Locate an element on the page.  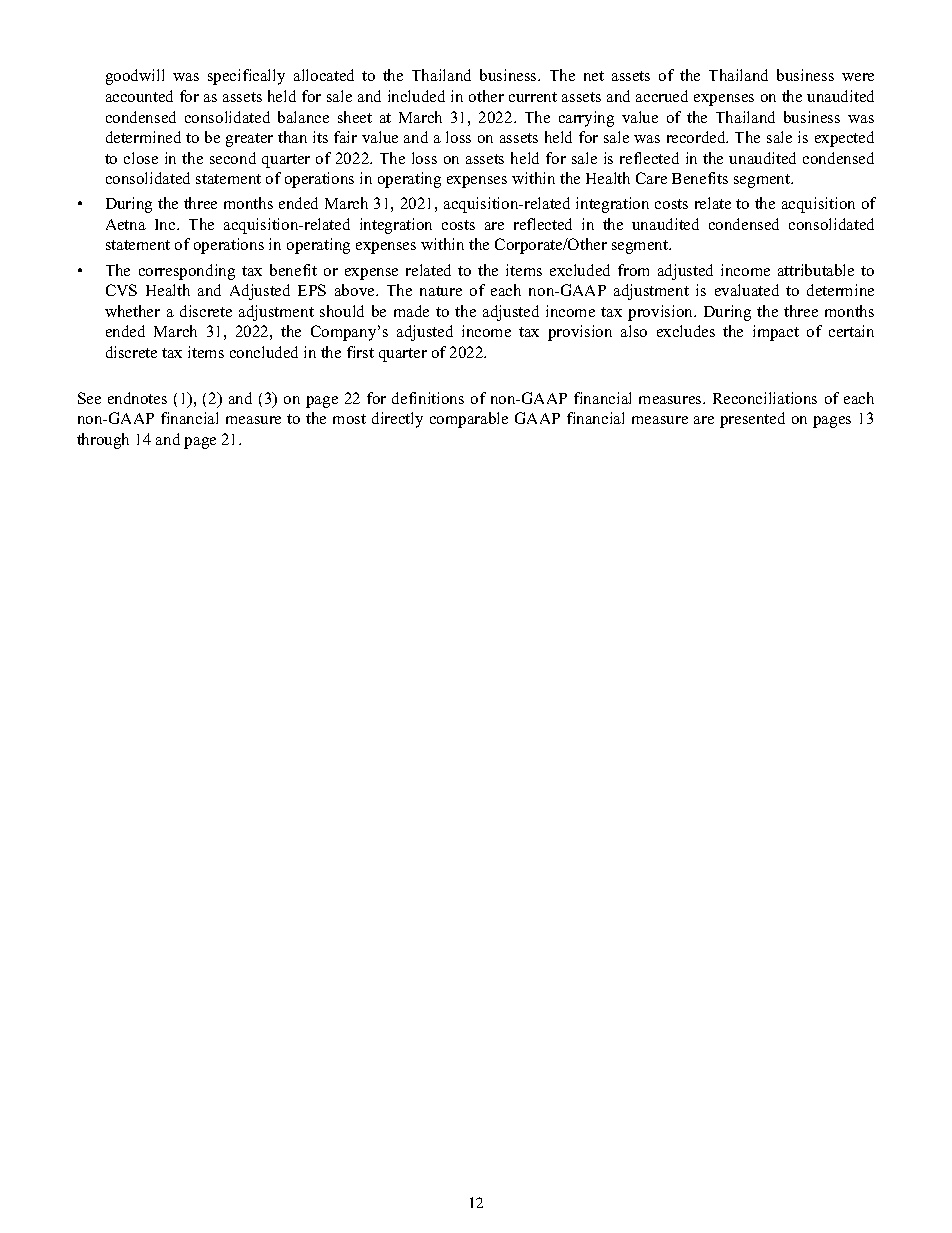
Aetna is located at coordinates (126, 224).
